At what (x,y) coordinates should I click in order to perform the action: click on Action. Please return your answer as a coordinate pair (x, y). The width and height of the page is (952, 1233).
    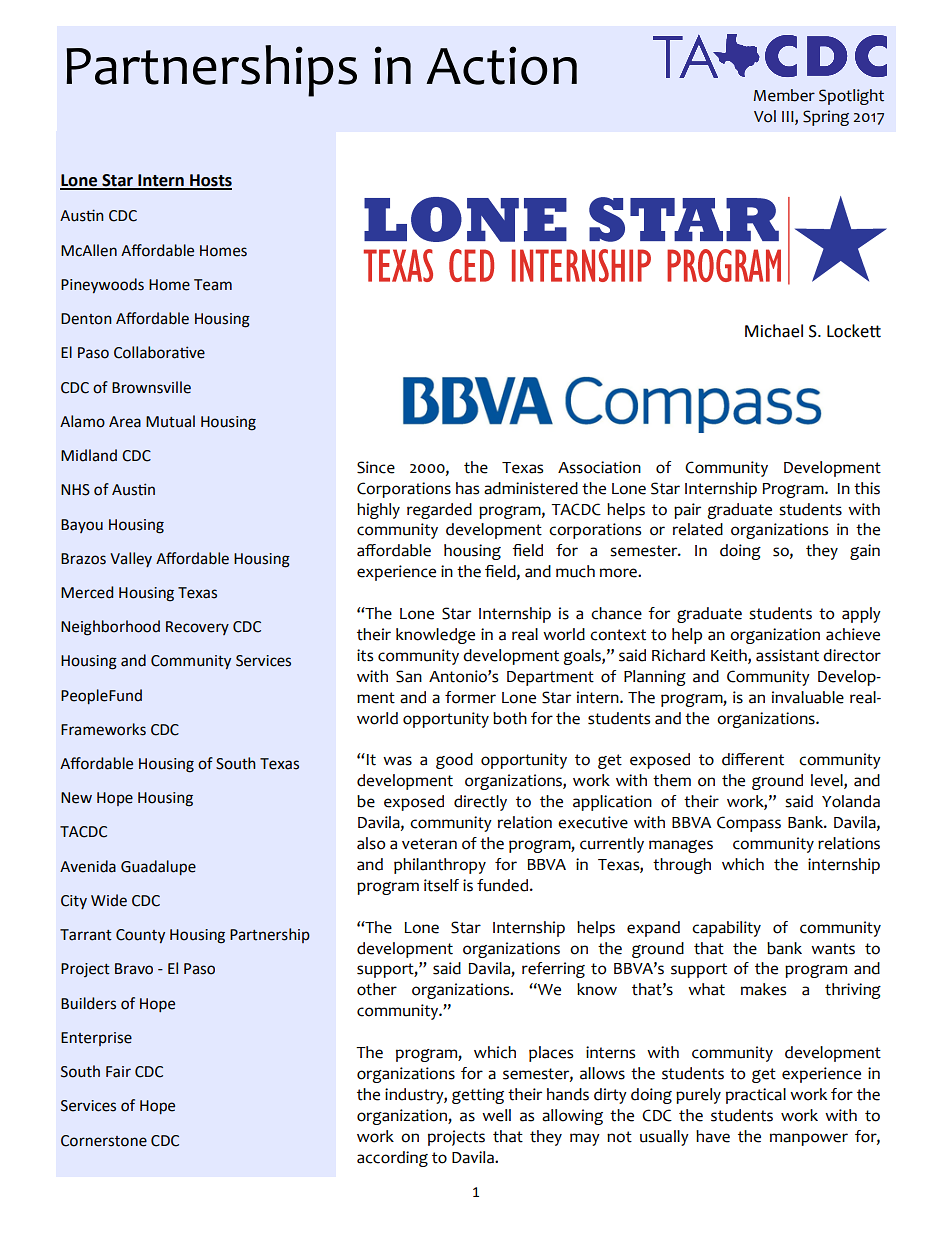
    Looking at the image, I should click on (501, 65).
